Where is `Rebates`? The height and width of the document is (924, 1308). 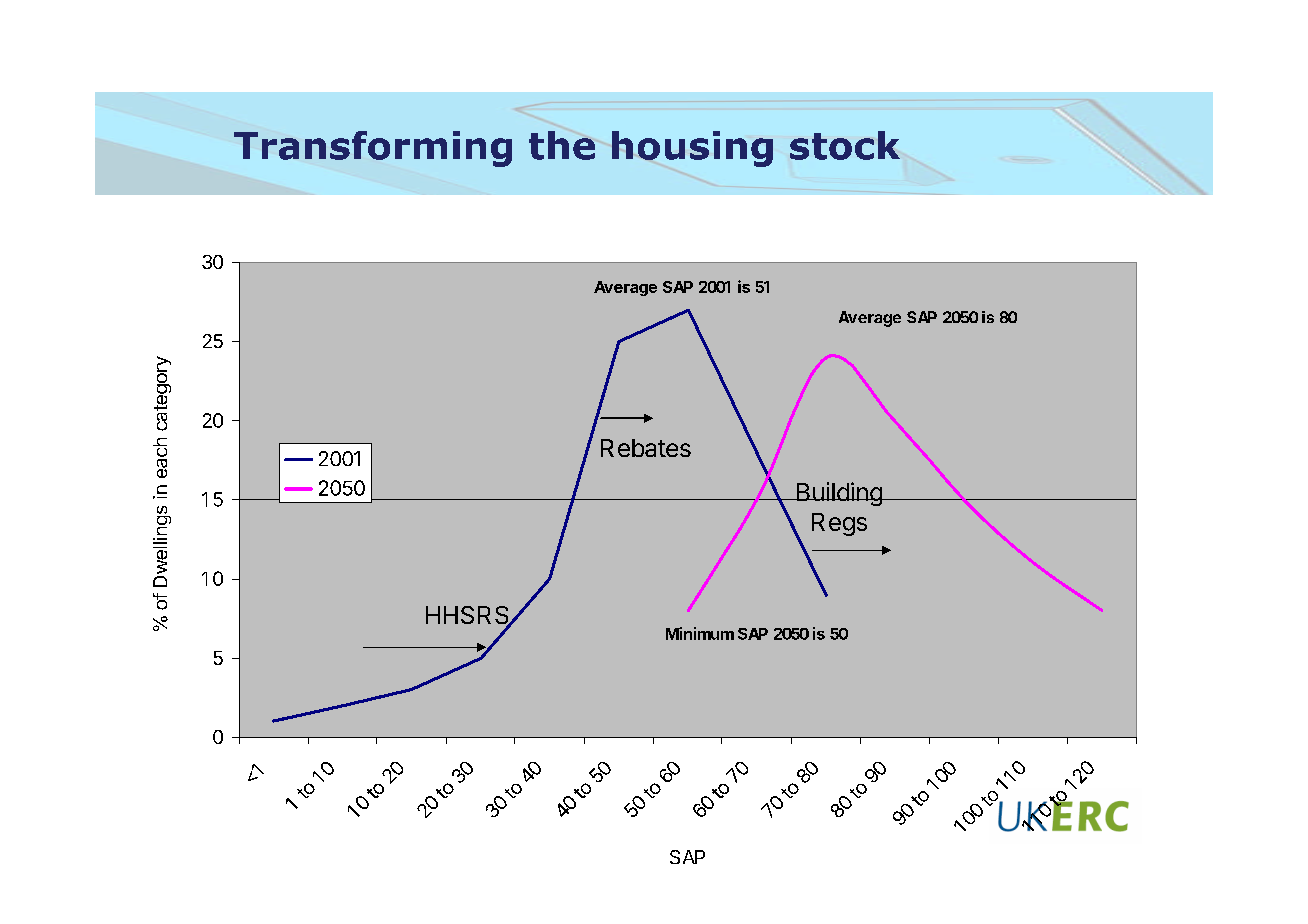 Rebates is located at coordinates (646, 448).
